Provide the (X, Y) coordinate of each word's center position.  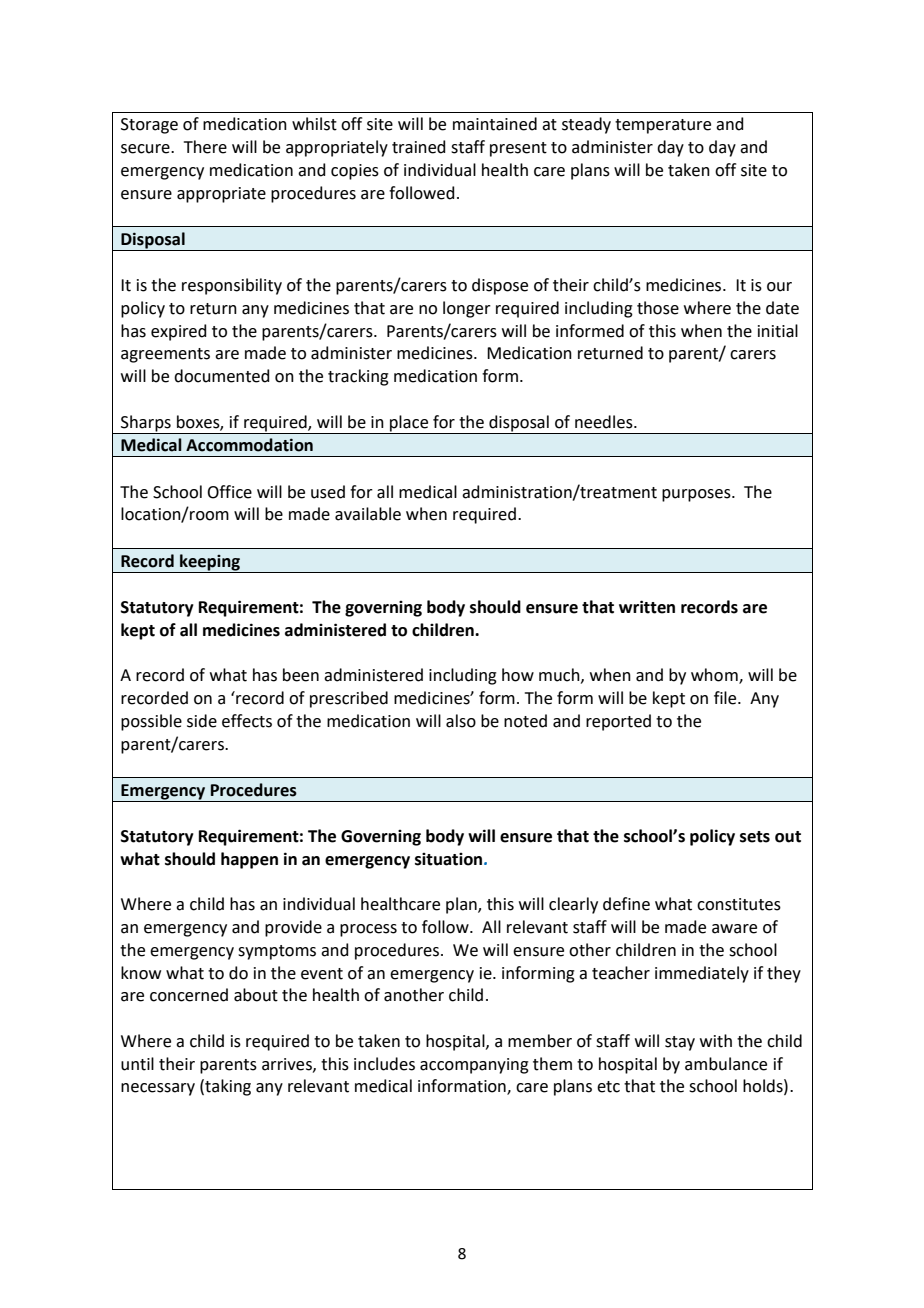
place (409, 423)
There (205, 147)
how (518, 675)
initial (778, 331)
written (647, 607)
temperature (663, 126)
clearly (573, 905)
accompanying (474, 1066)
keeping (210, 562)
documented (222, 376)
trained (419, 147)
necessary (158, 1089)
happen (249, 860)
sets (755, 837)
